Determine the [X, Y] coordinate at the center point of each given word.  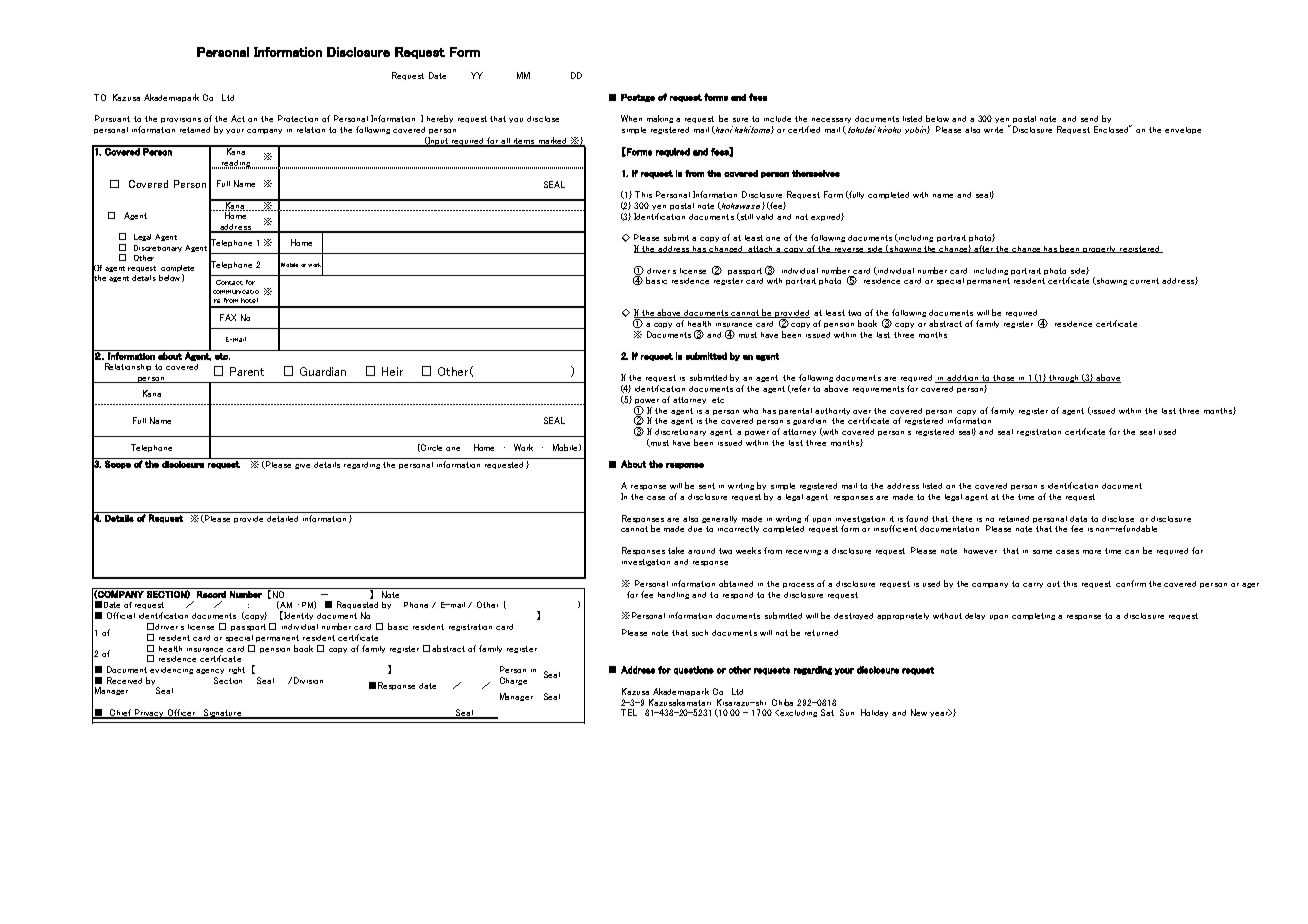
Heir [392, 371]
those [1004, 379]
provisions [181, 120]
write [993, 130]
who [750, 411]
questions [694, 670]
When [631, 118]
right [237, 670]
